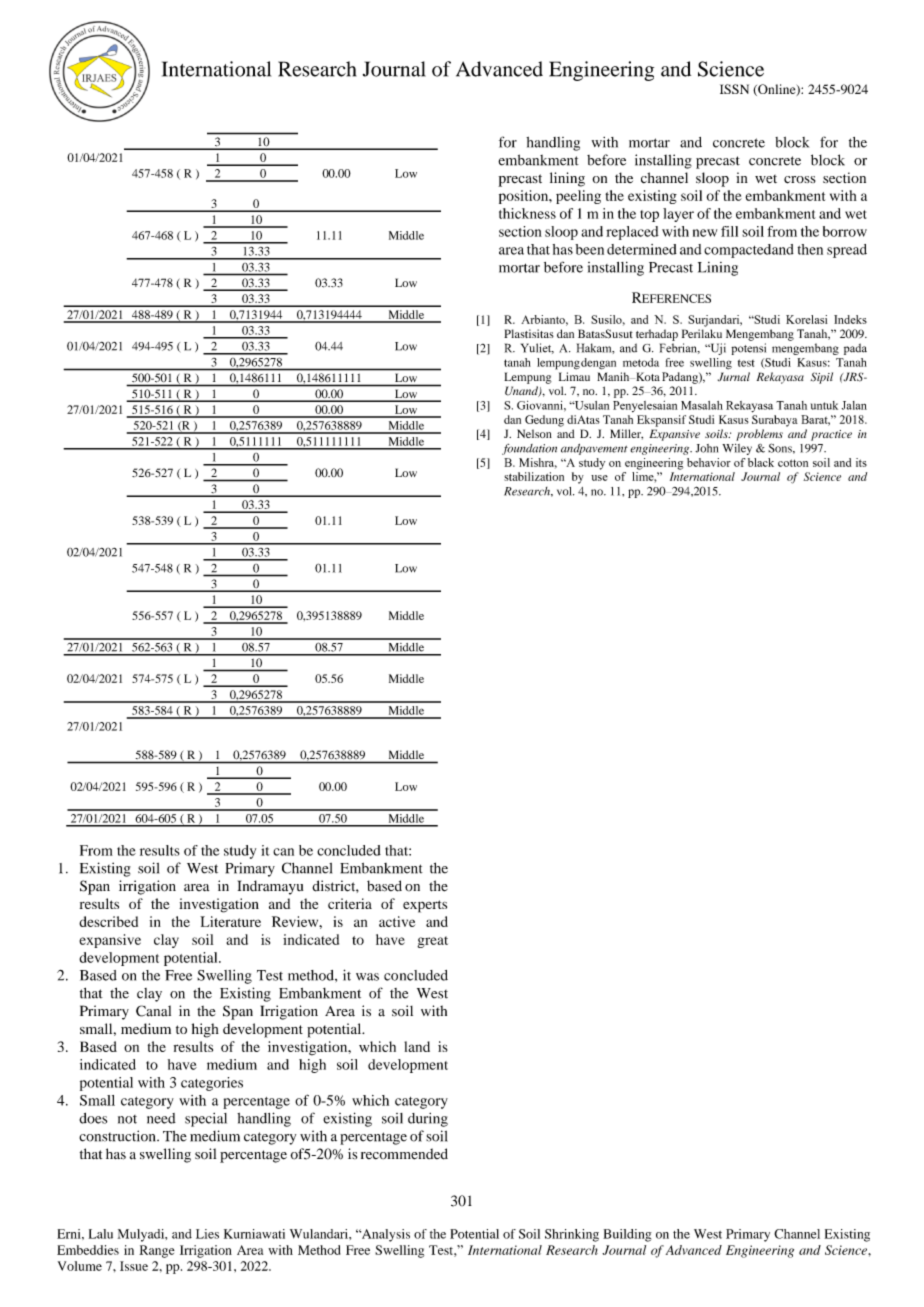 The height and width of the page is (1307, 924). Describe the element at coordinates (157, 1251) in the page. I see `Range` at that location.
